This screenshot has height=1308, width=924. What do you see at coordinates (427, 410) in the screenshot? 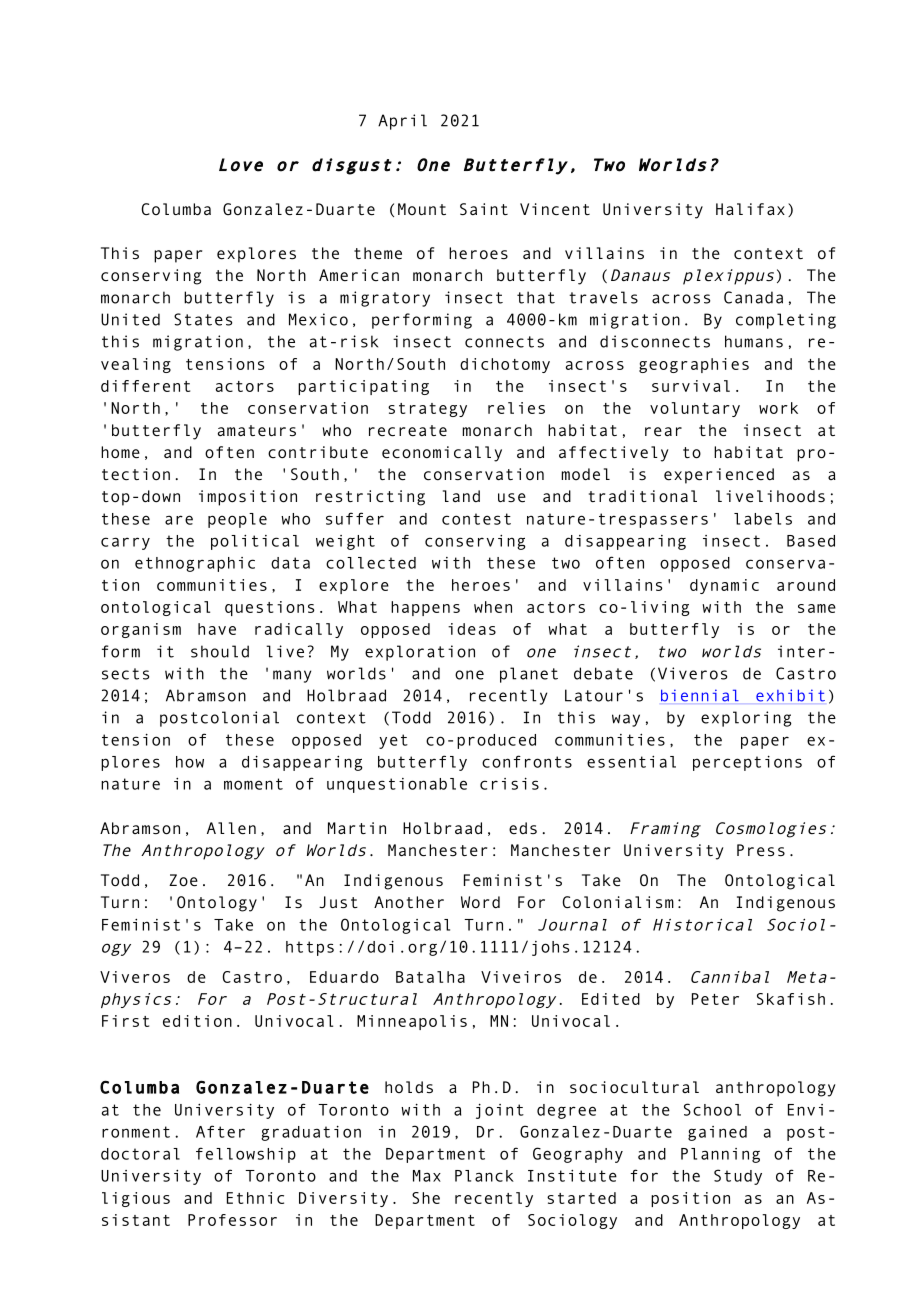
I see `strategy` at bounding box center [427, 410].
